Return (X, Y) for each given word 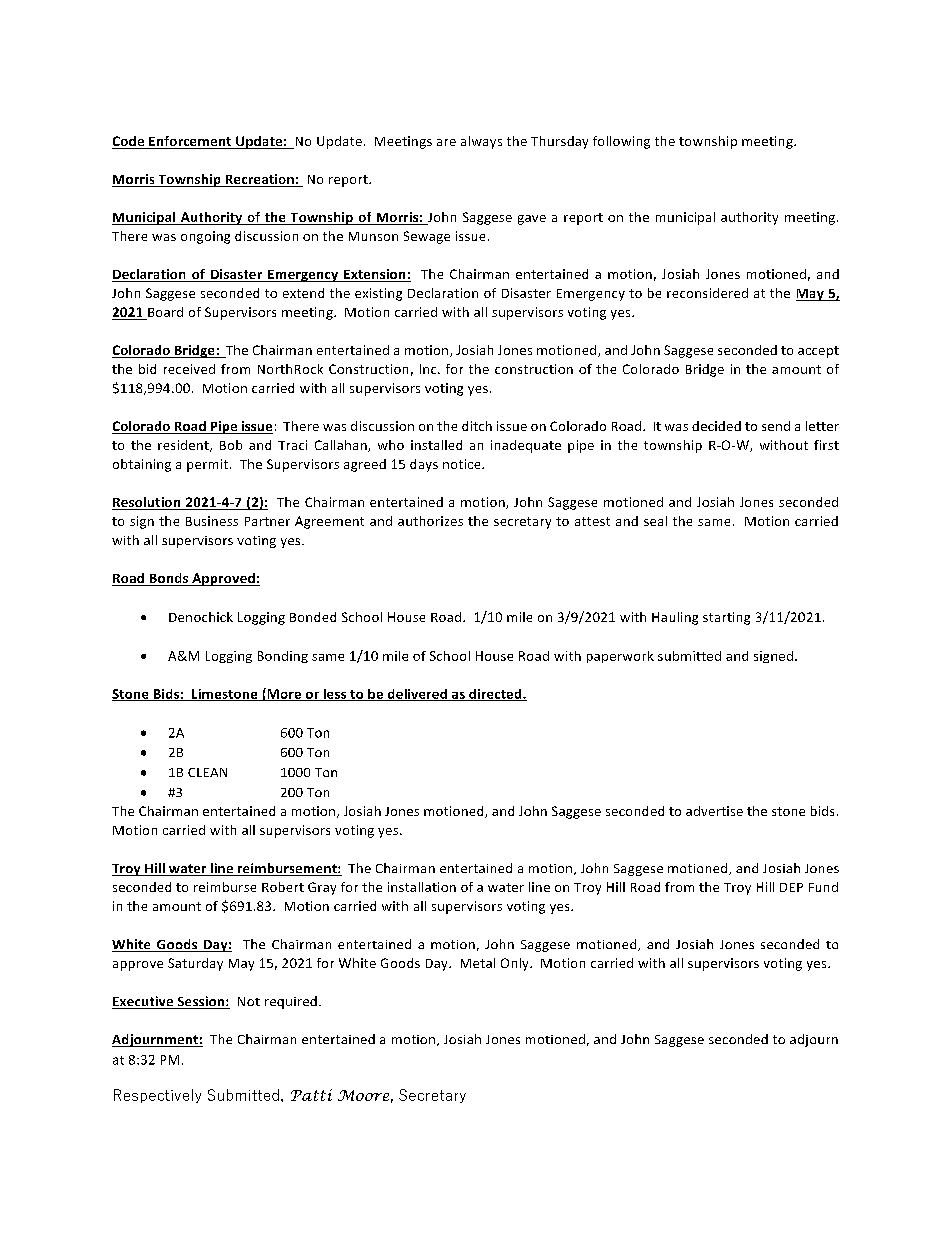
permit (209, 465)
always (481, 142)
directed (495, 695)
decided (716, 426)
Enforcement (190, 142)
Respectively (157, 1096)
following (621, 142)
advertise (714, 811)
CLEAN (207, 772)
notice (463, 464)
